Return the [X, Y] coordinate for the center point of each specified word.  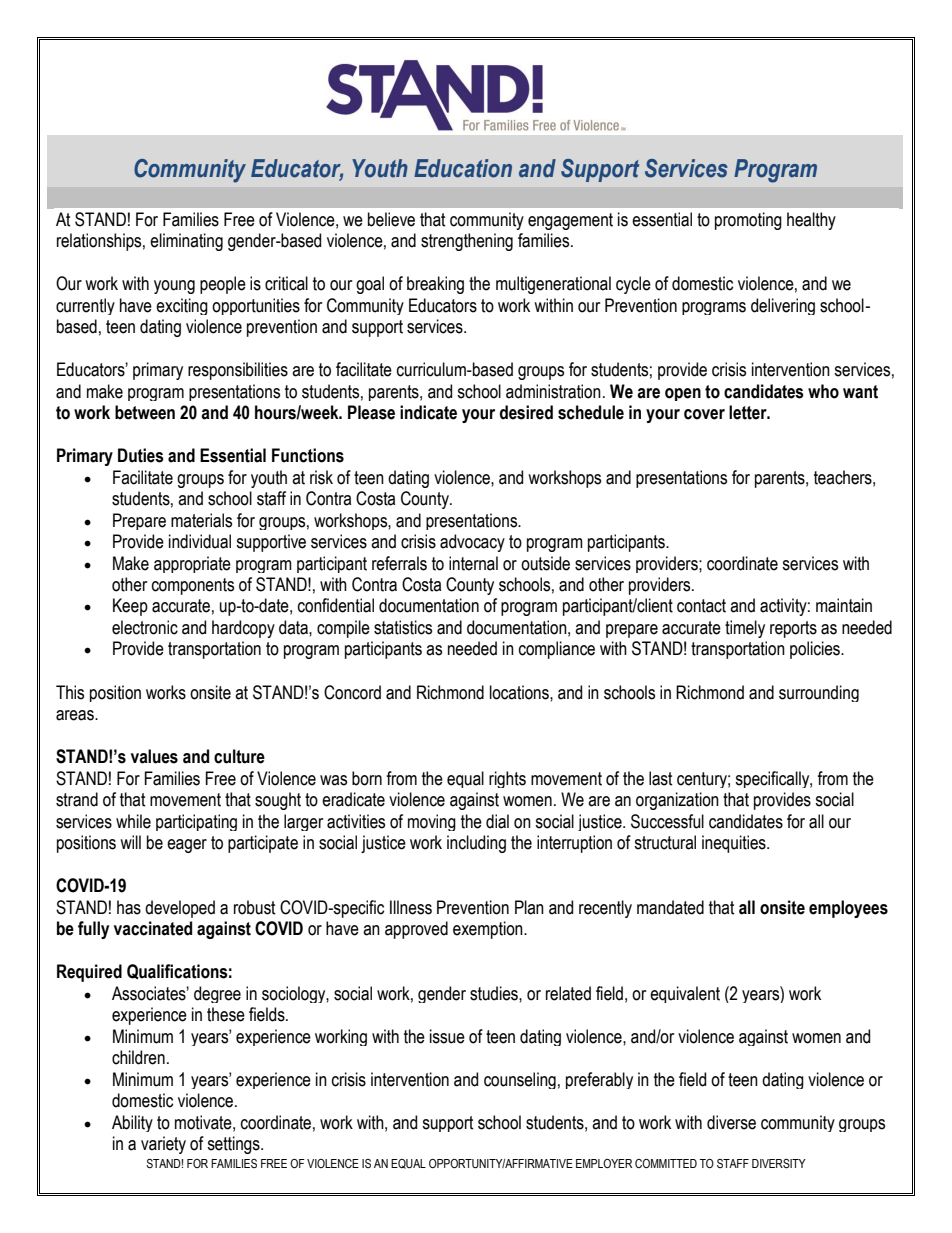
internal [473, 563]
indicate [428, 412]
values [154, 756]
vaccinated [153, 928]
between [145, 412]
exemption [489, 930]
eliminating [186, 242]
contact [701, 606]
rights [507, 779]
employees [848, 909]
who [823, 391]
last [661, 778]
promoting [748, 221]
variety [163, 1145]
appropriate [192, 564]
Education [463, 168]
